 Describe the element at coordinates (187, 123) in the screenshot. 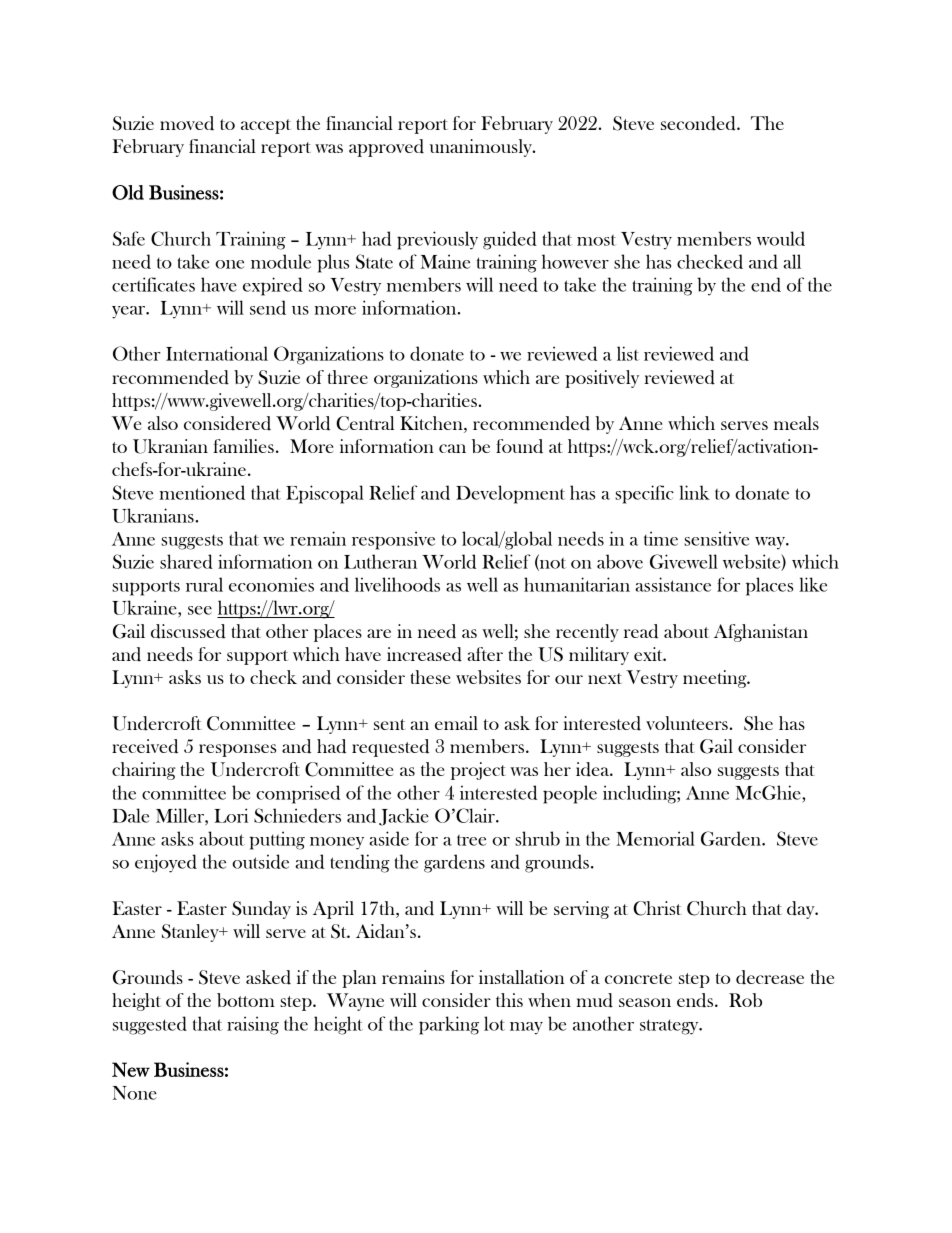

I see `moved` at that location.
